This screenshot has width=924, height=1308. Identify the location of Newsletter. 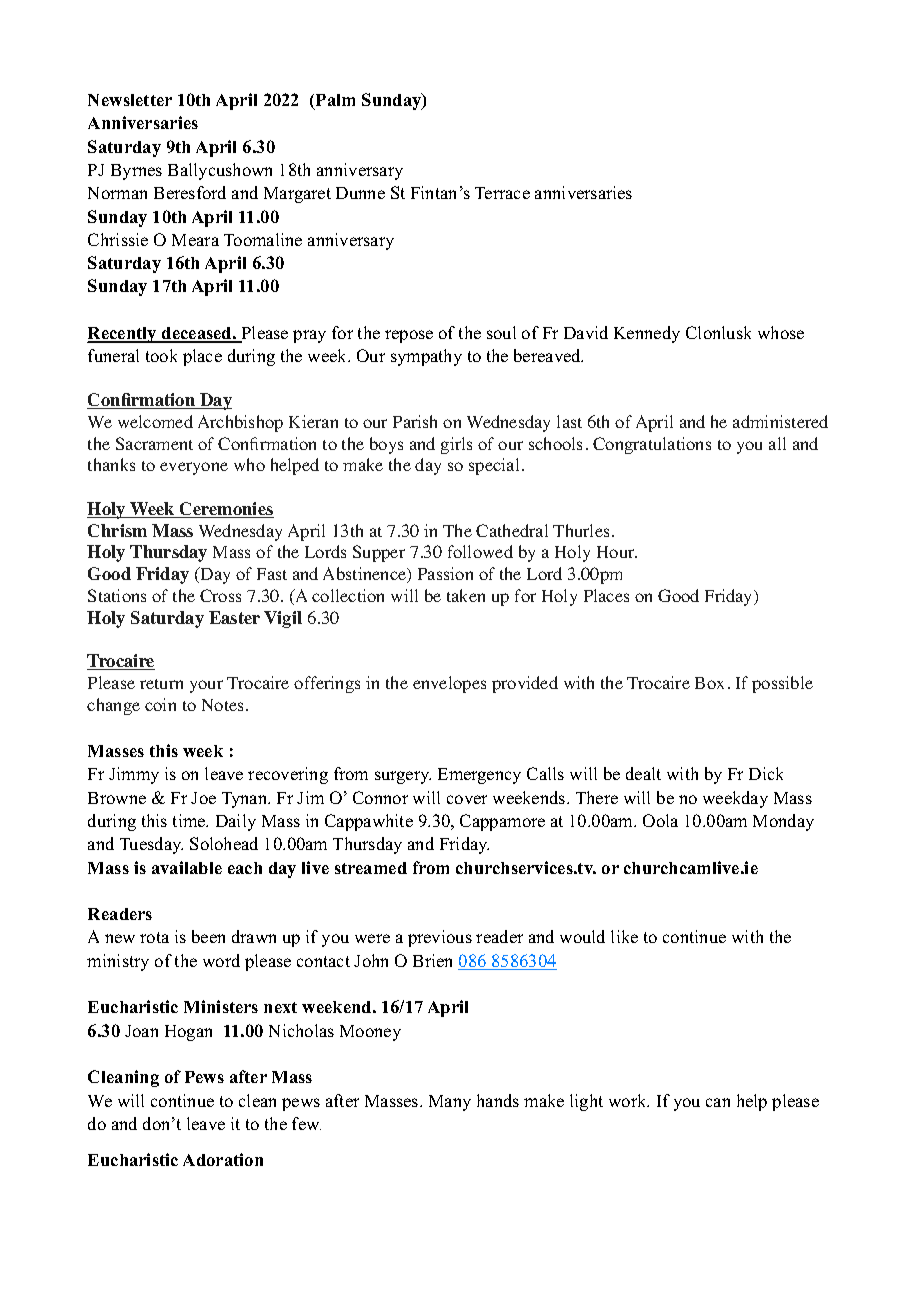
(130, 100).
